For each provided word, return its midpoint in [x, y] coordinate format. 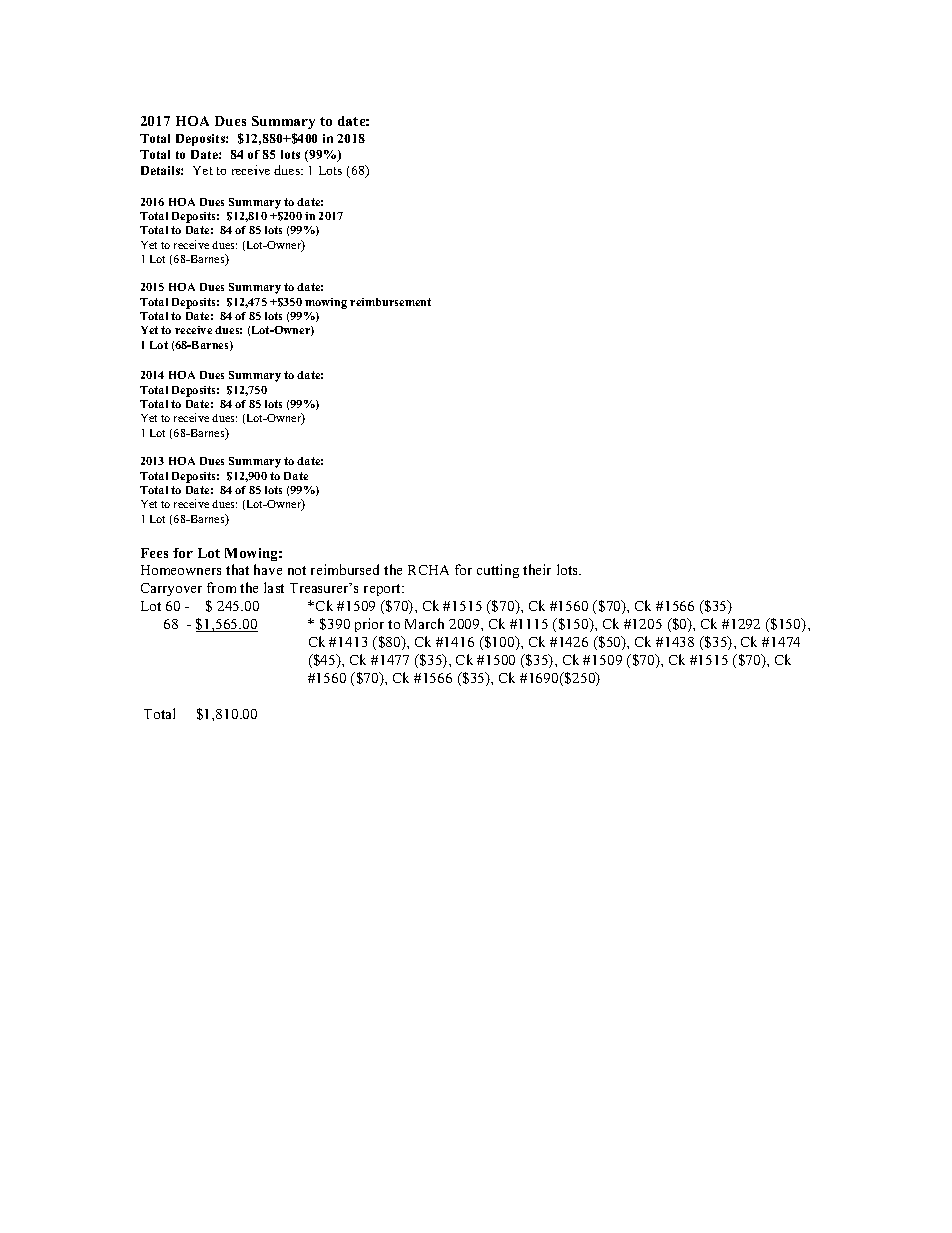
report [384, 590]
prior [369, 625]
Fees [154, 553]
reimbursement [390, 302]
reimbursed [345, 569]
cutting [498, 571]
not [297, 570]
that [237, 569]
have [268, 569]
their [537, 569]
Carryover [171, 589]
